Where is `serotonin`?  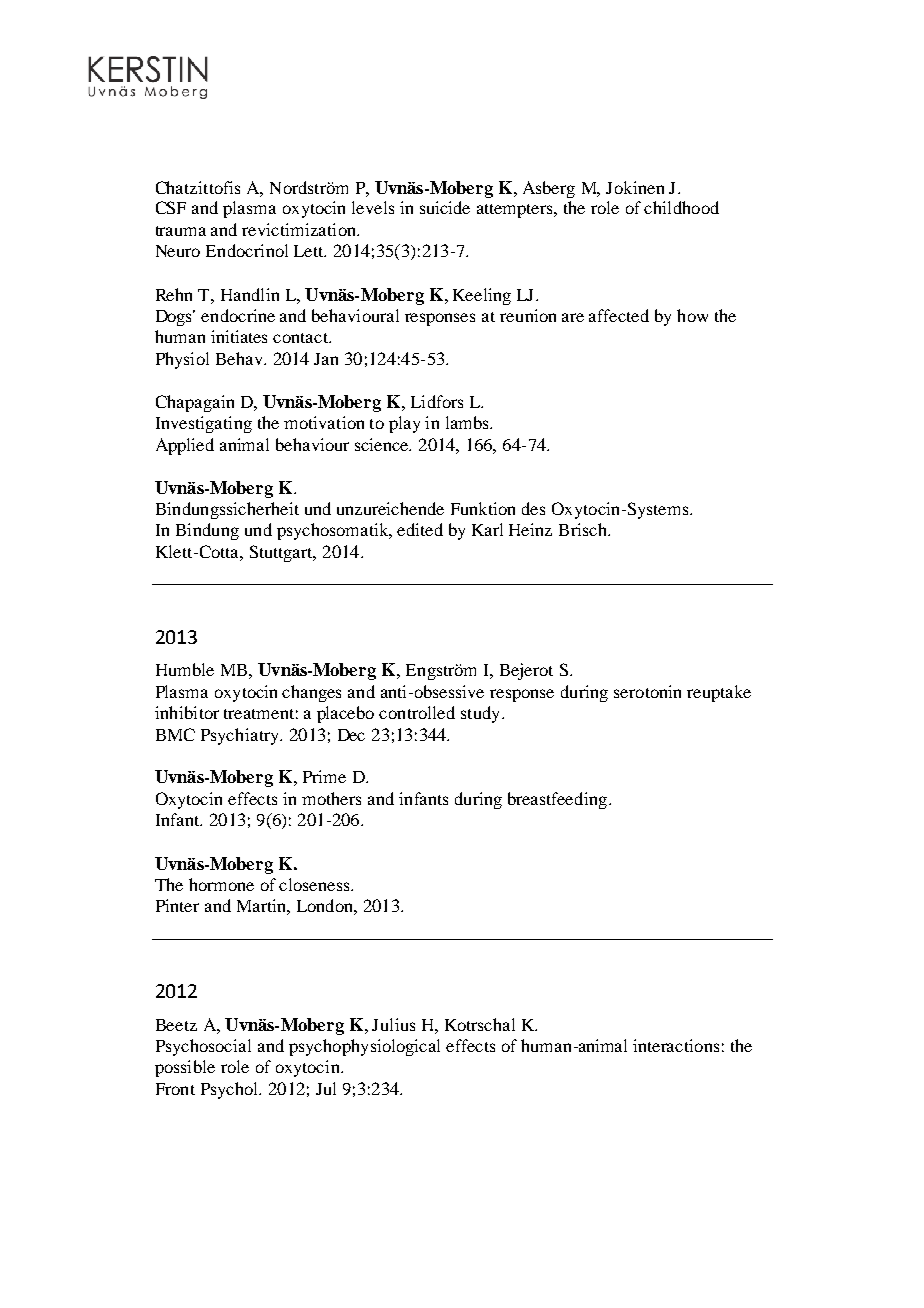 serotonin is located at coordinates (647, 691).
